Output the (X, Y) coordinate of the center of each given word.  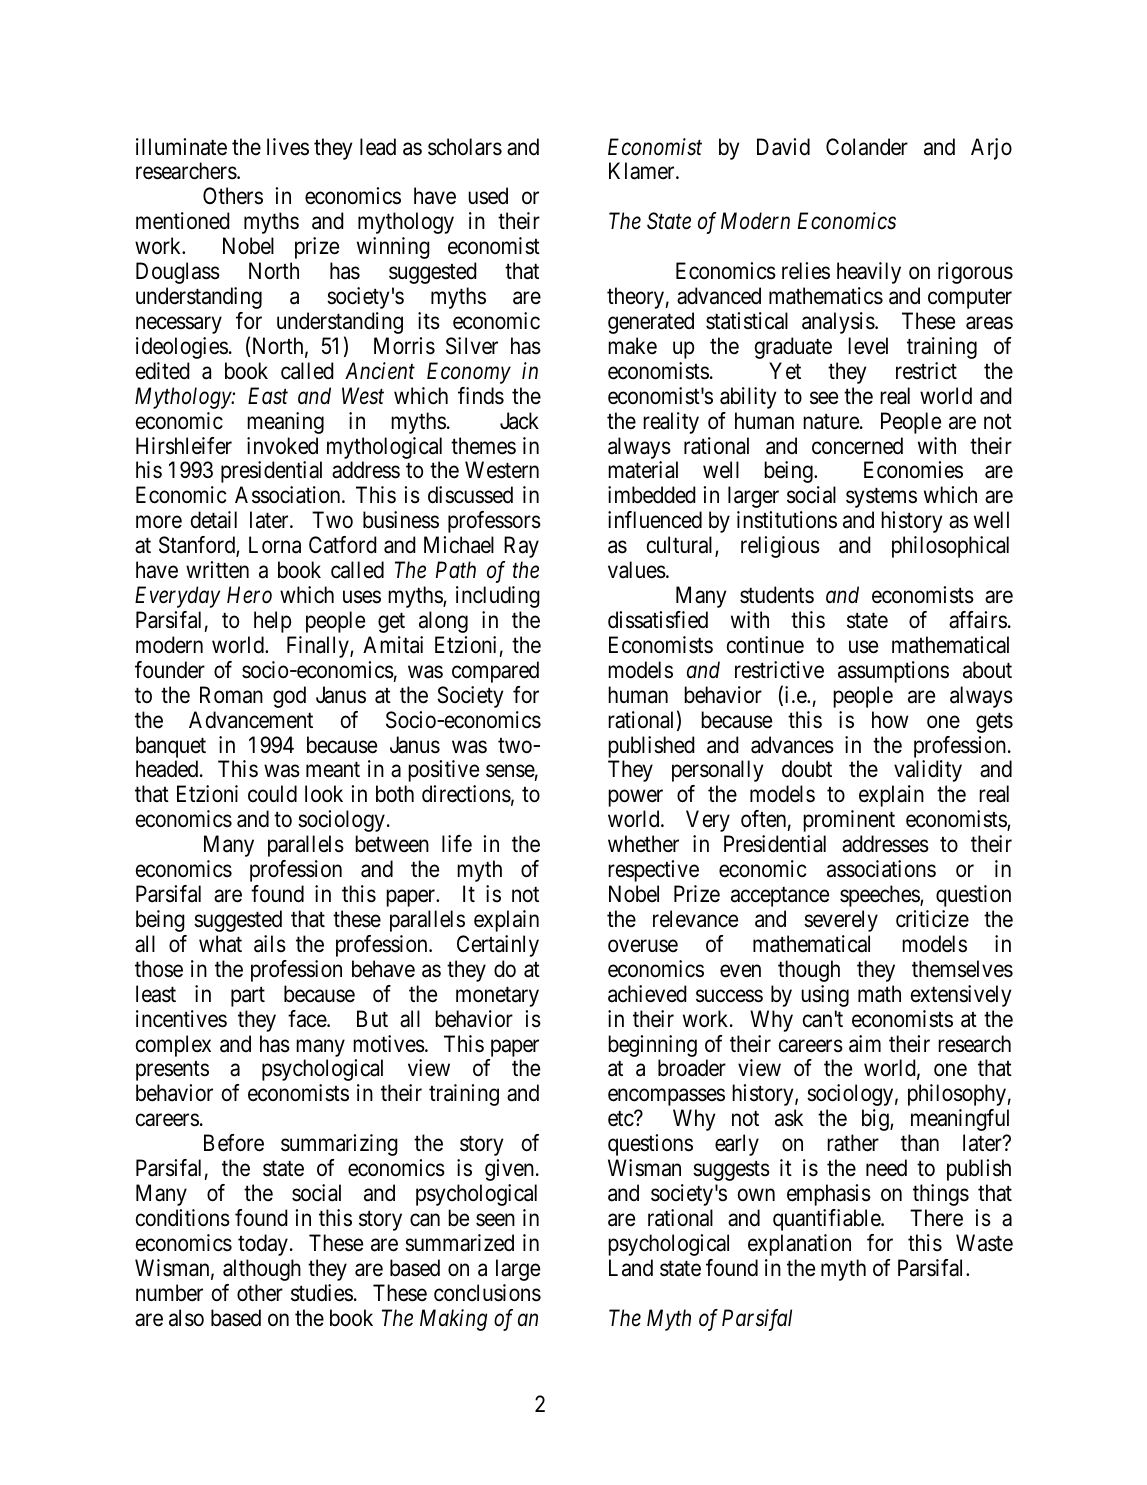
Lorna (275, 545)
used (488, 196)
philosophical (950, 547)
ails (270, 944)
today (263, 1245)
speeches (880, 896)
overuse (643, 946)
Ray (521, 547)
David (783, 147)
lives (288, 147)
